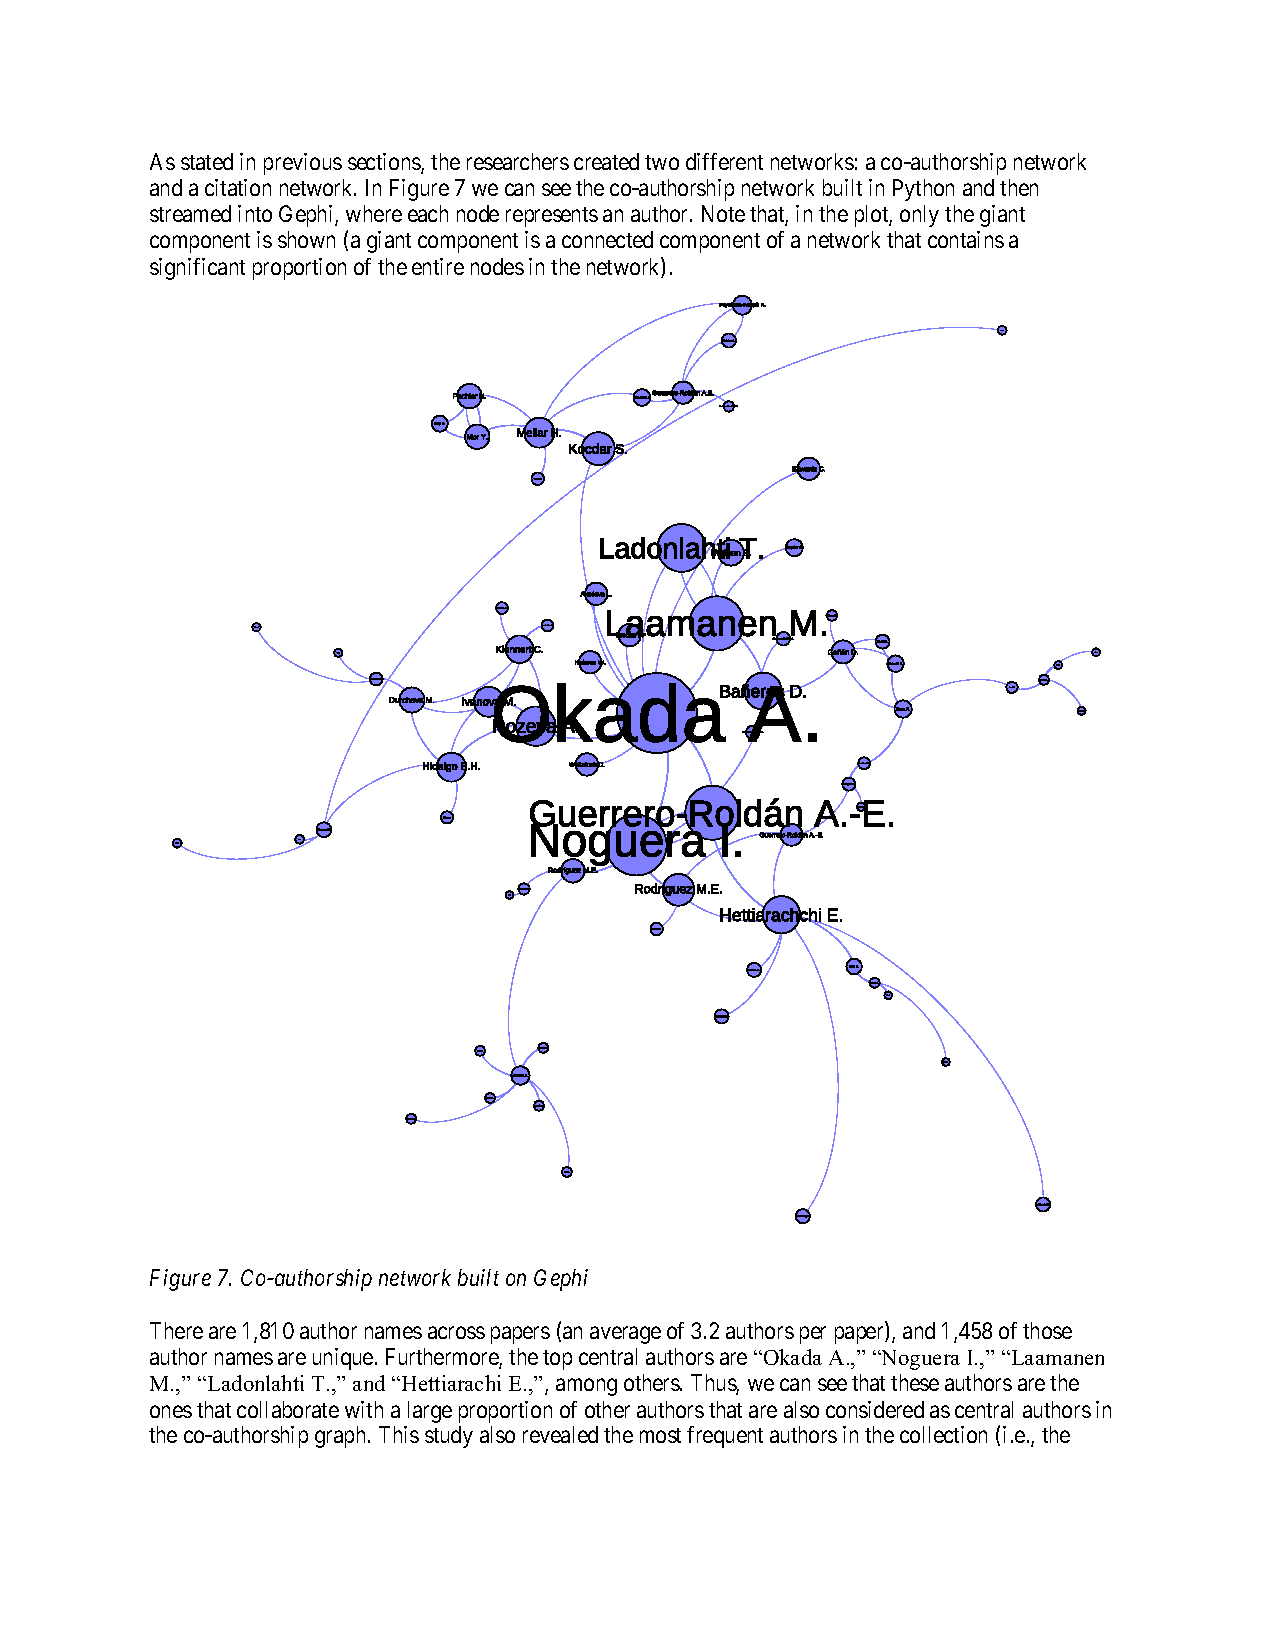  I want to click on significant, so click(197, 269).
